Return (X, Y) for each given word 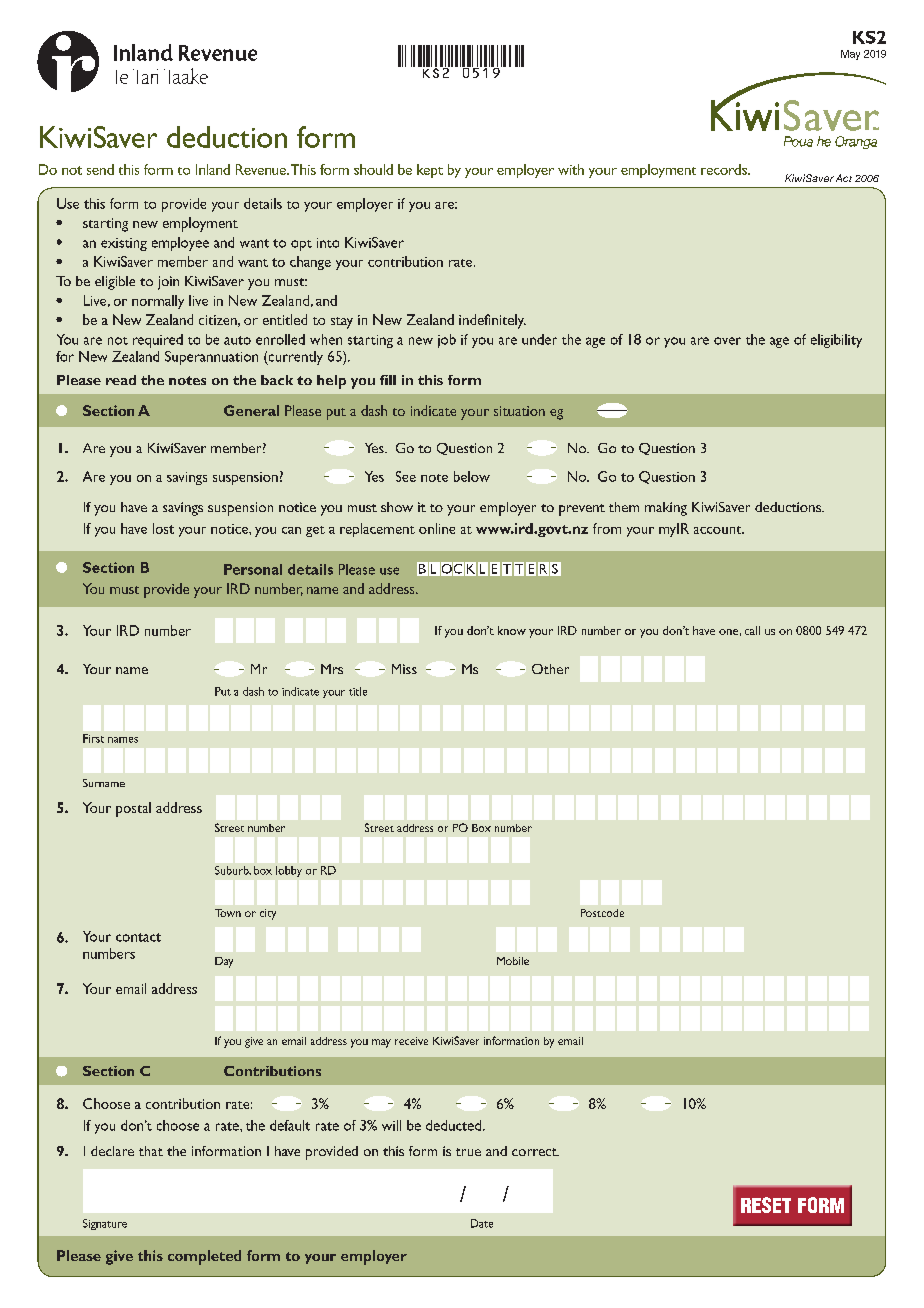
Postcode (602, 913)
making (666, 509)
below (472, 476)
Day (224, 962)
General (251, 410)
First (93, 738)
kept (430, 171)
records (725, 169)
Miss (404, 669)
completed (204, 1257)
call (752, 630)
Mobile (513, 961)
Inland (213, 169)
